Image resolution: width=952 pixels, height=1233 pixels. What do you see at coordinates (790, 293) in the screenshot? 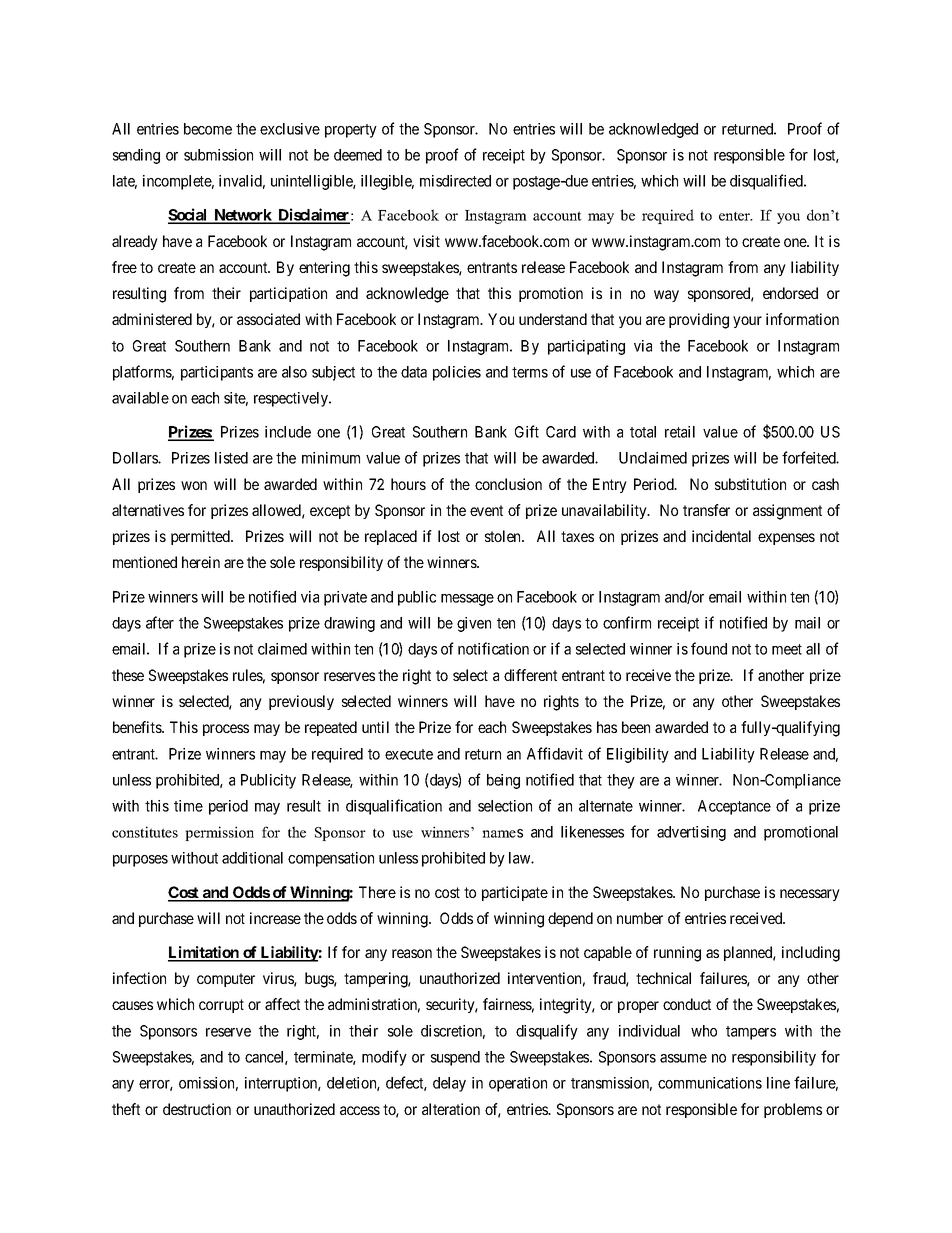
I see `endorsed` at bounding box center [790, 293].
